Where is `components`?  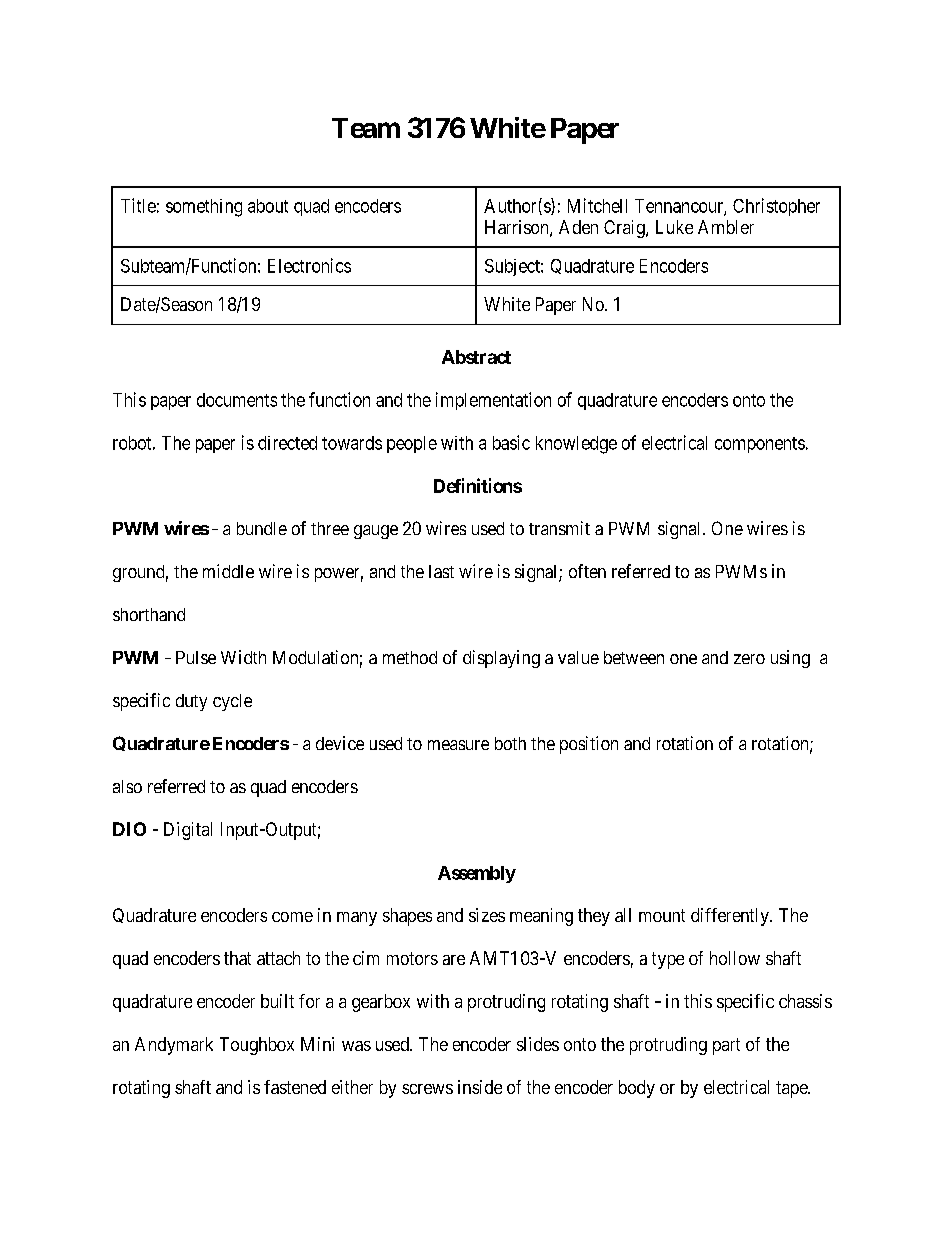
components is located at coordinates (760, 445).
